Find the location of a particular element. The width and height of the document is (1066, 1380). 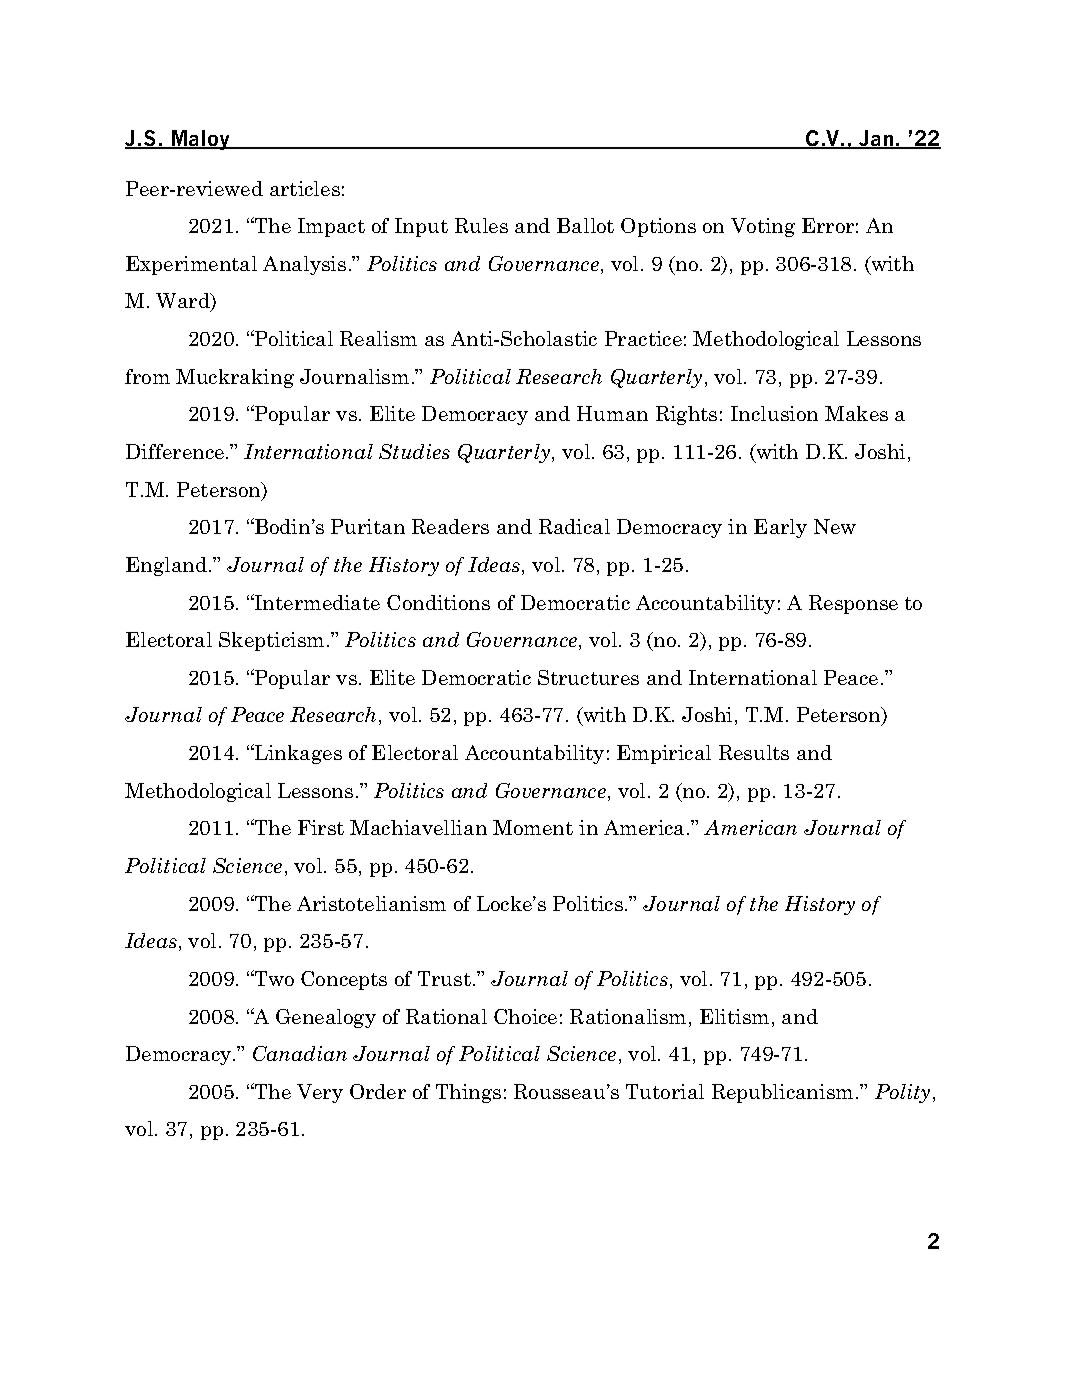

Response is located at coordinates (853, 604).
